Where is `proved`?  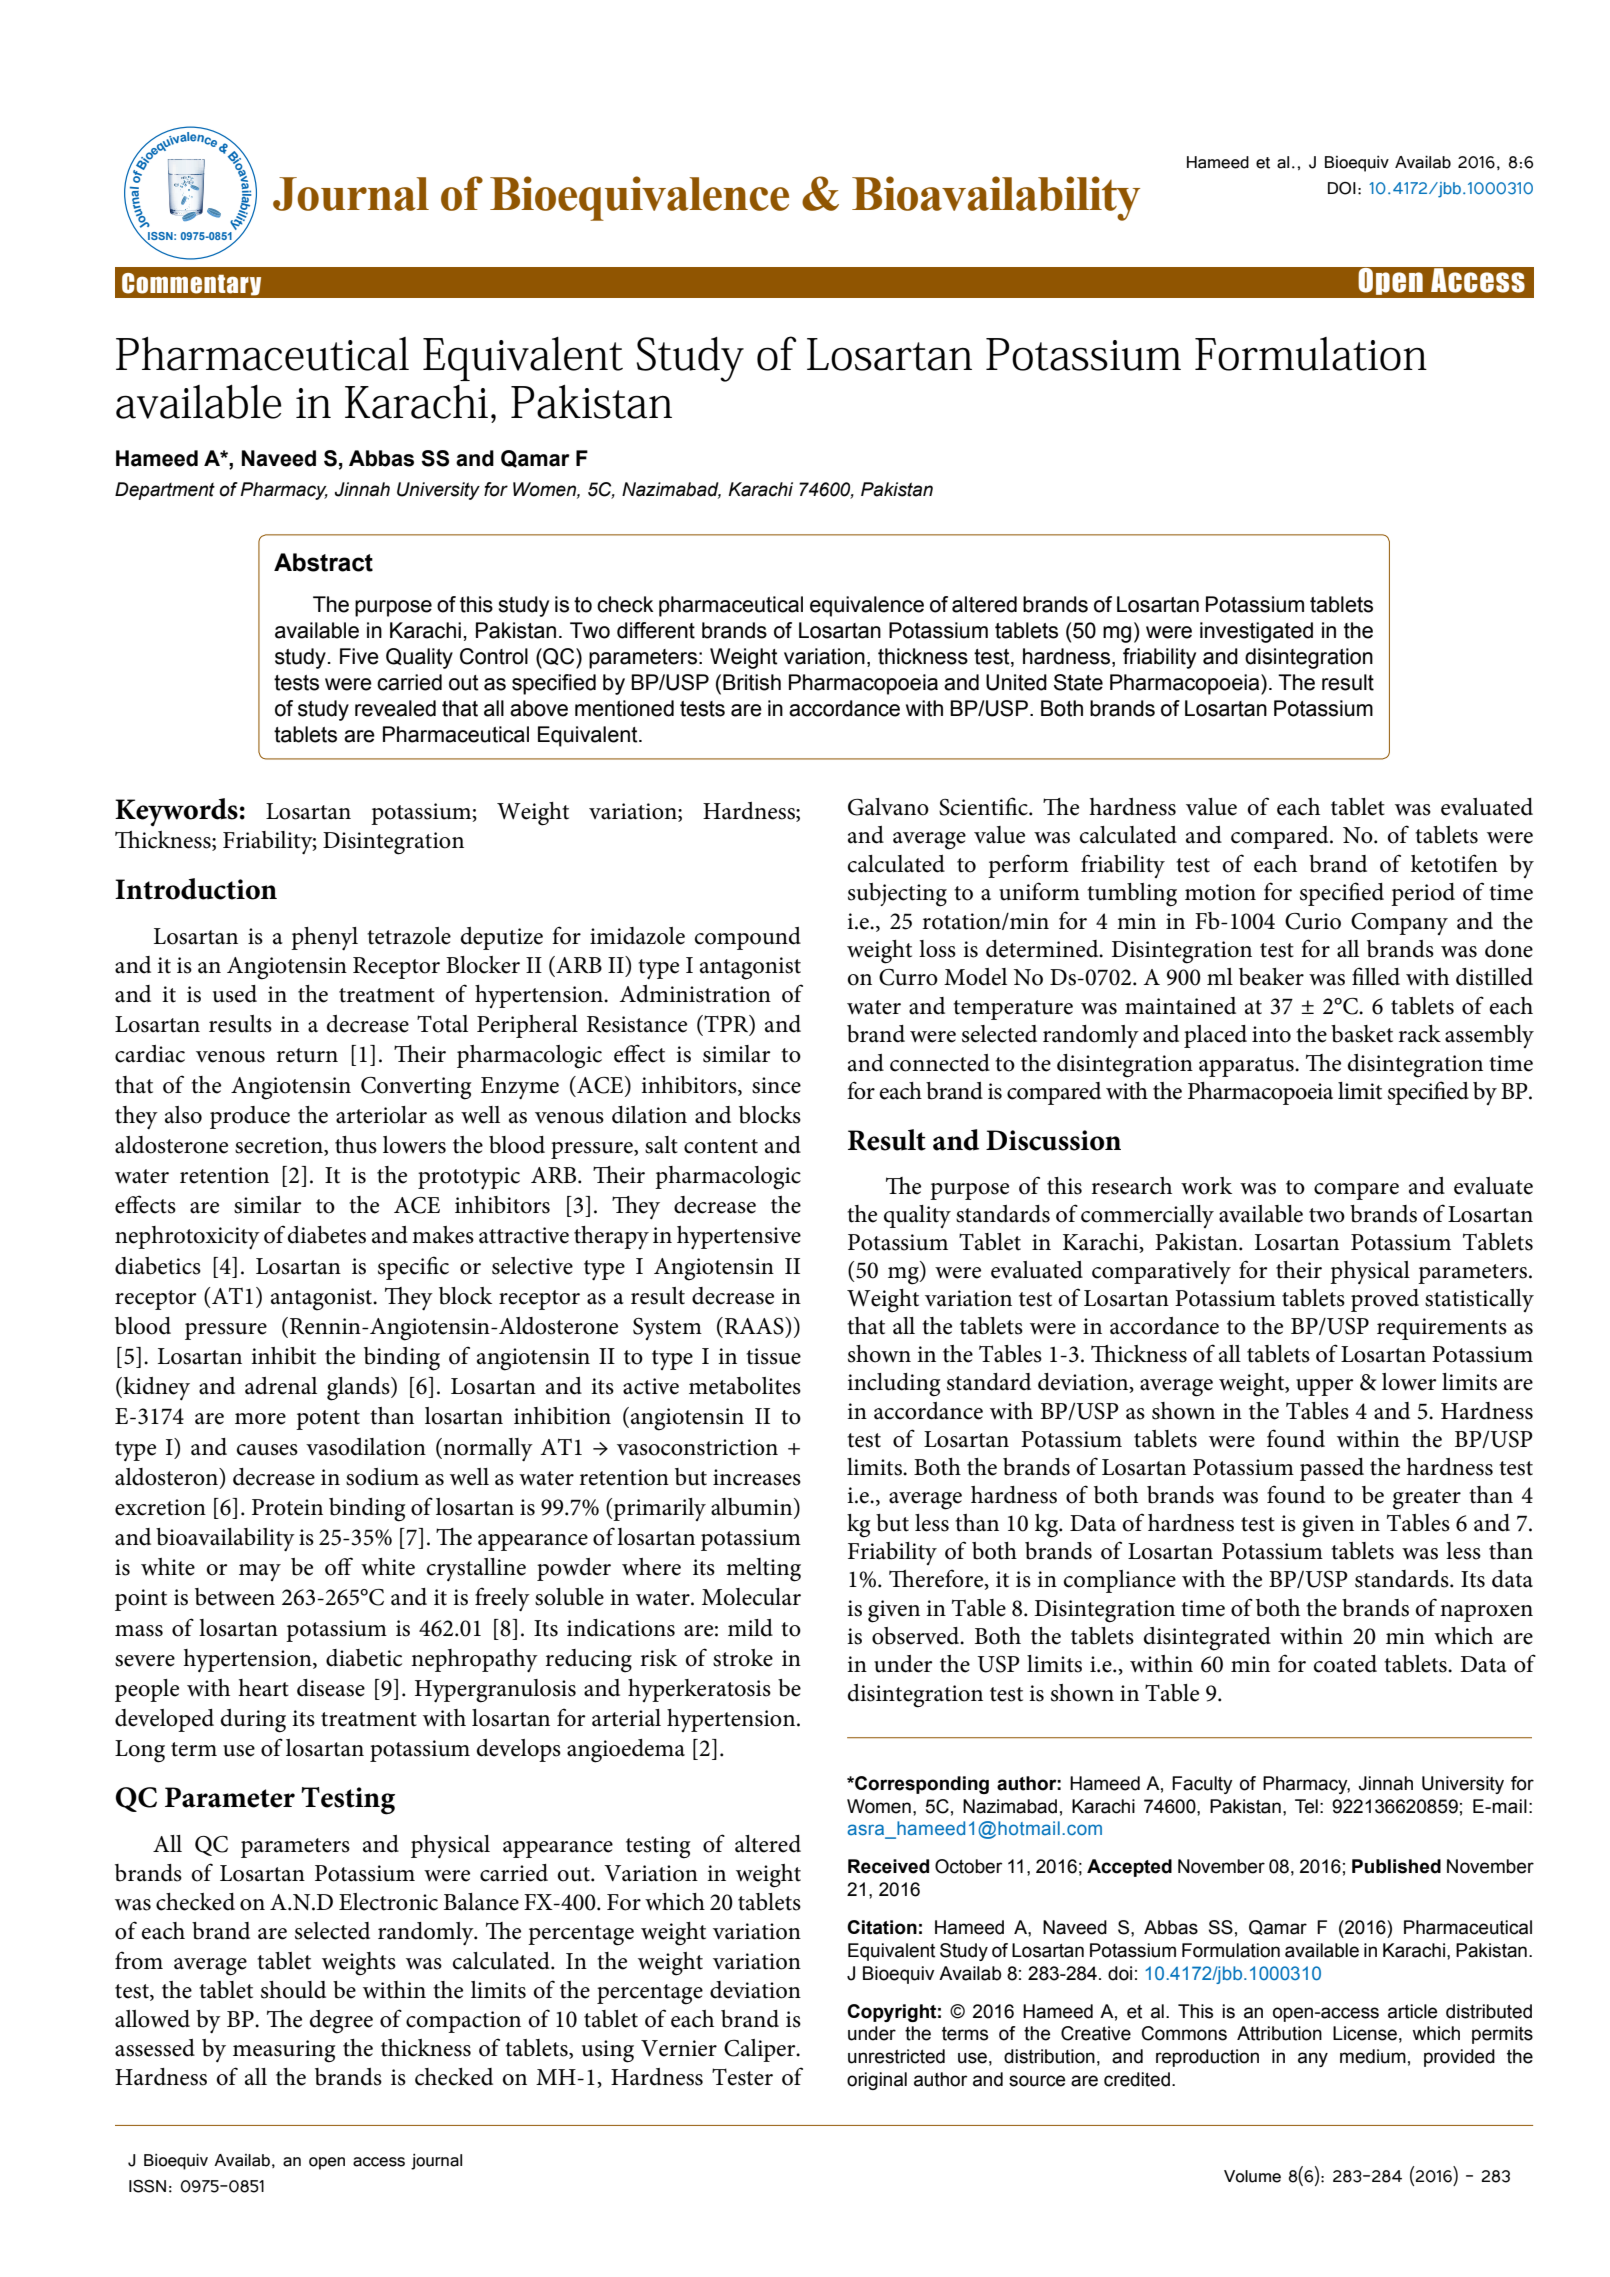
proved is located at coordinates (1385, 1300).
